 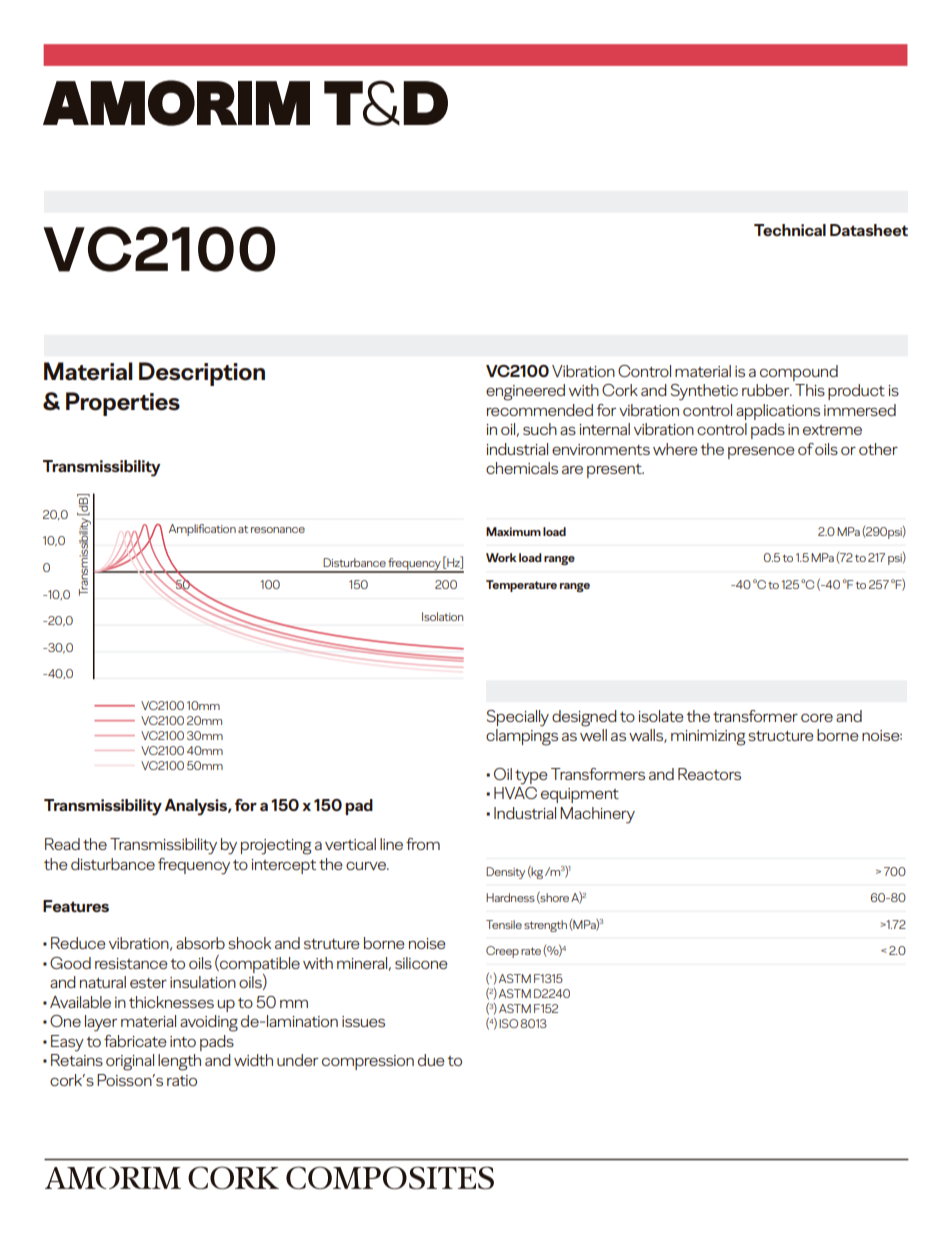 I want to click on strength, so click(x=545, y=926).
